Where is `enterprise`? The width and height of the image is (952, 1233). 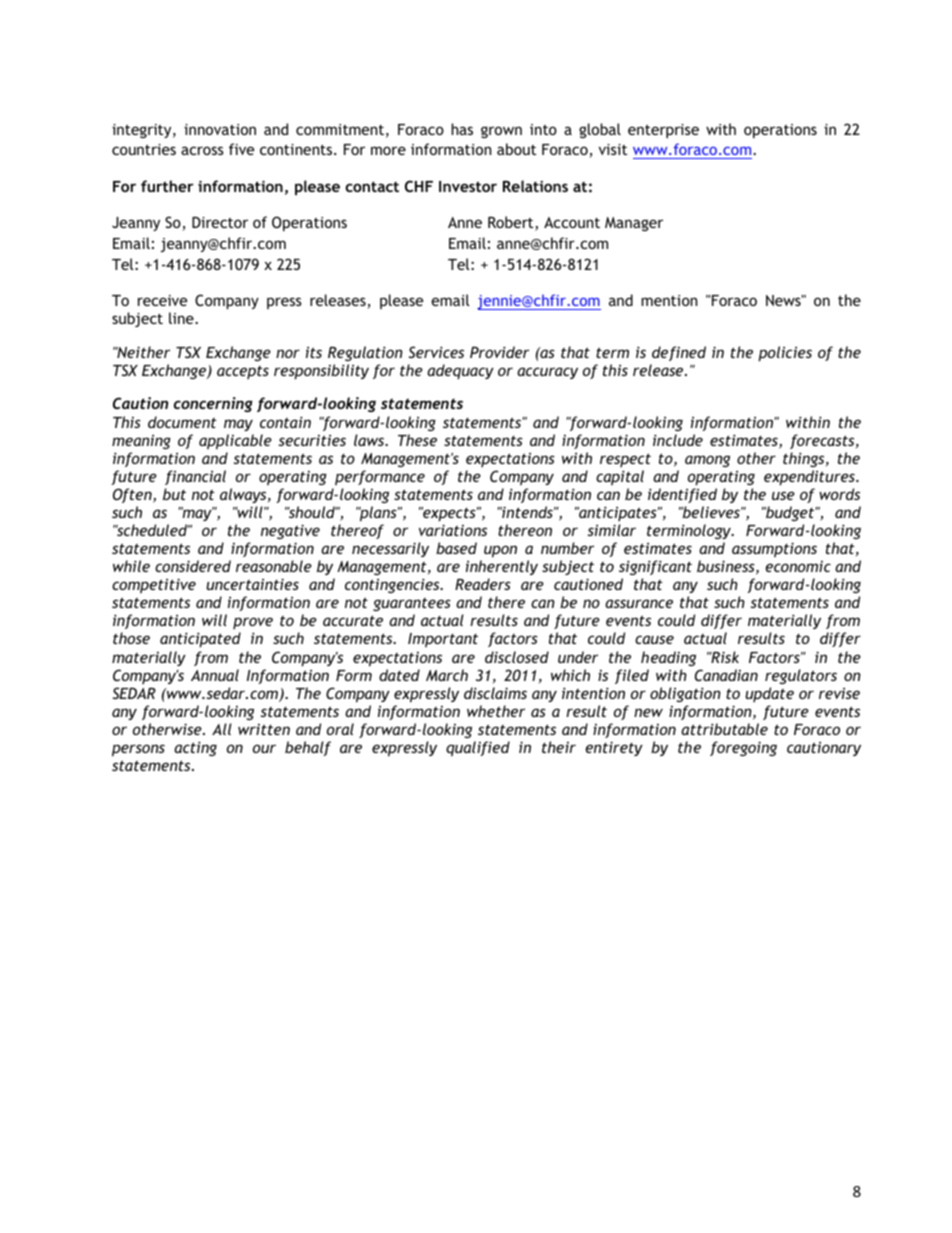 enterprise is located at coordinates (663, 131).
